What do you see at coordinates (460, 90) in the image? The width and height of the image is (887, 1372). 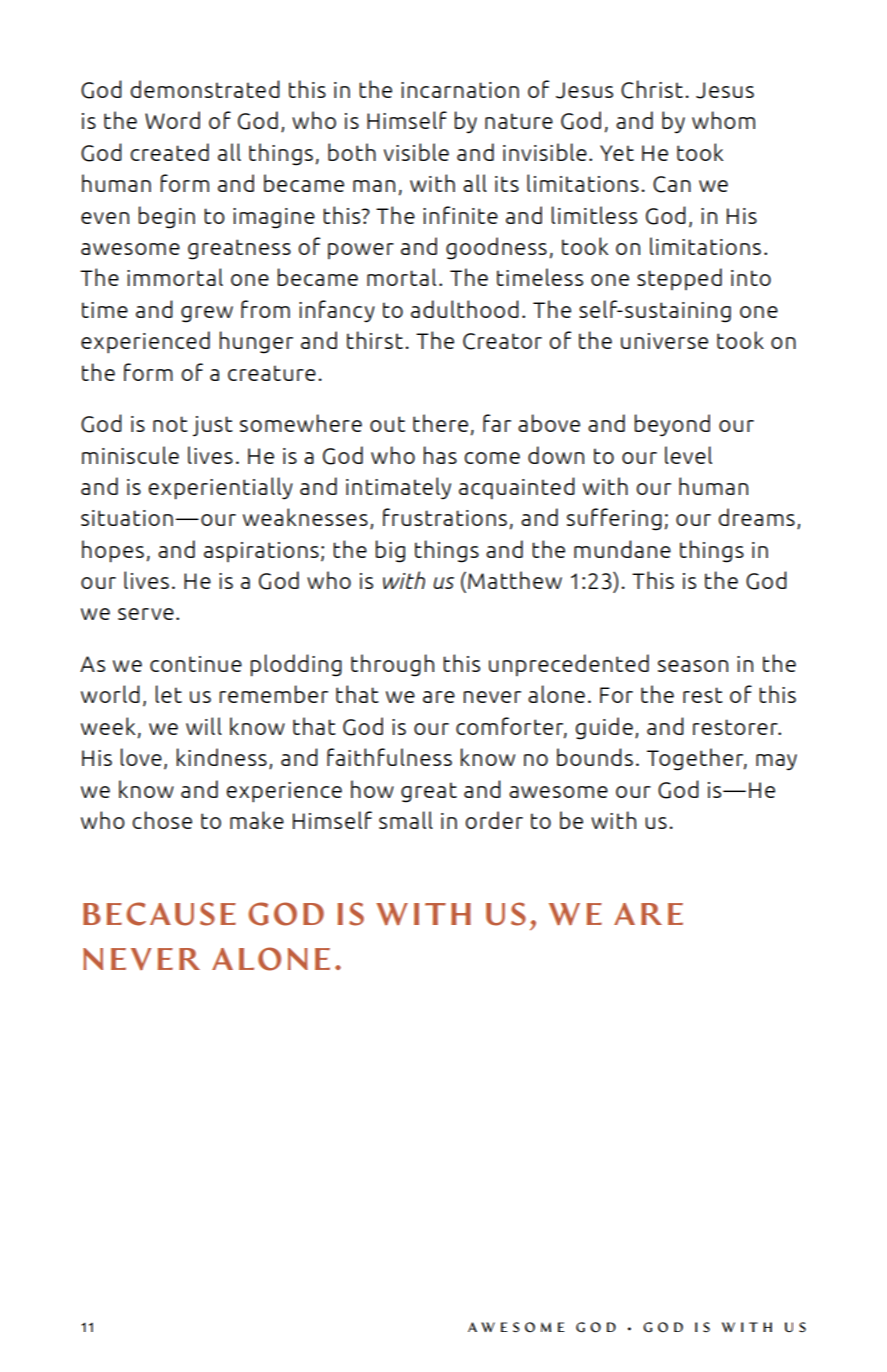 I see `incarnation` at bounding box center [460, 90].
